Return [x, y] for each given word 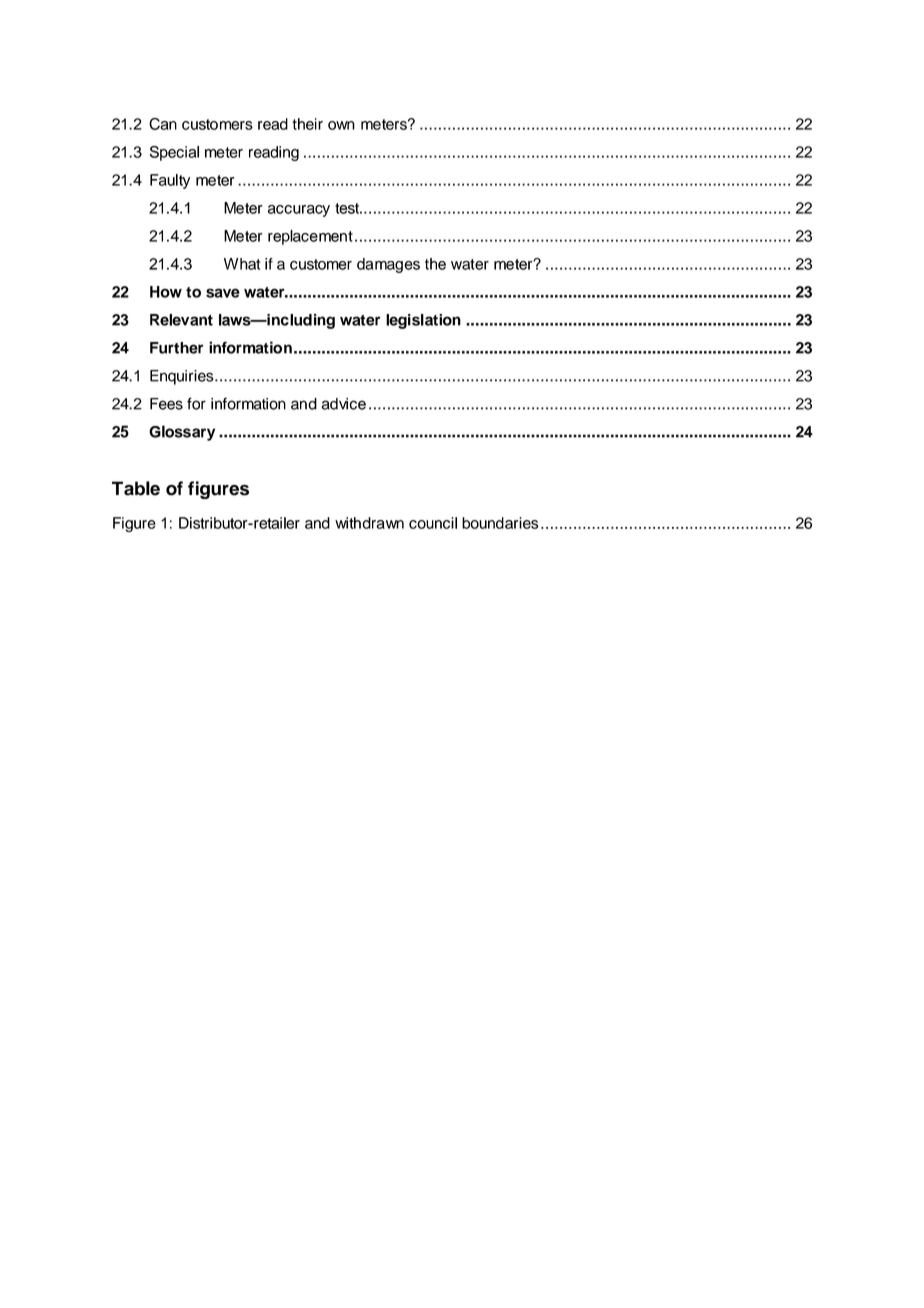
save [223, 293]
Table [136, 488]
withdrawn [369, 523]
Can [163, 124]
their [307, 124]
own [341, 125]
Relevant [181, 320]
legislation [423, 321]
